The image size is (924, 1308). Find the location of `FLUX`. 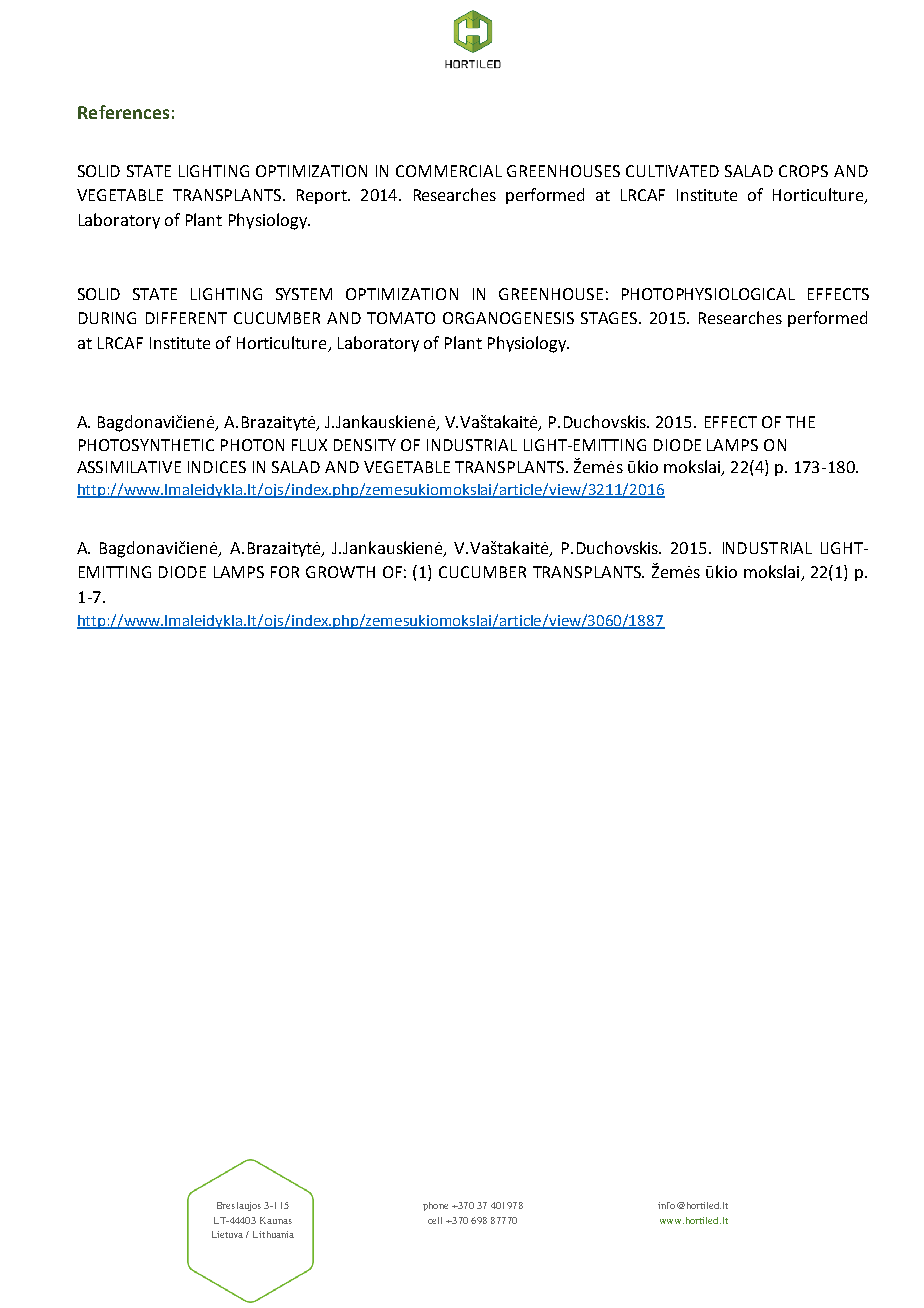

FLUX is located at coordinates (309, 445).
